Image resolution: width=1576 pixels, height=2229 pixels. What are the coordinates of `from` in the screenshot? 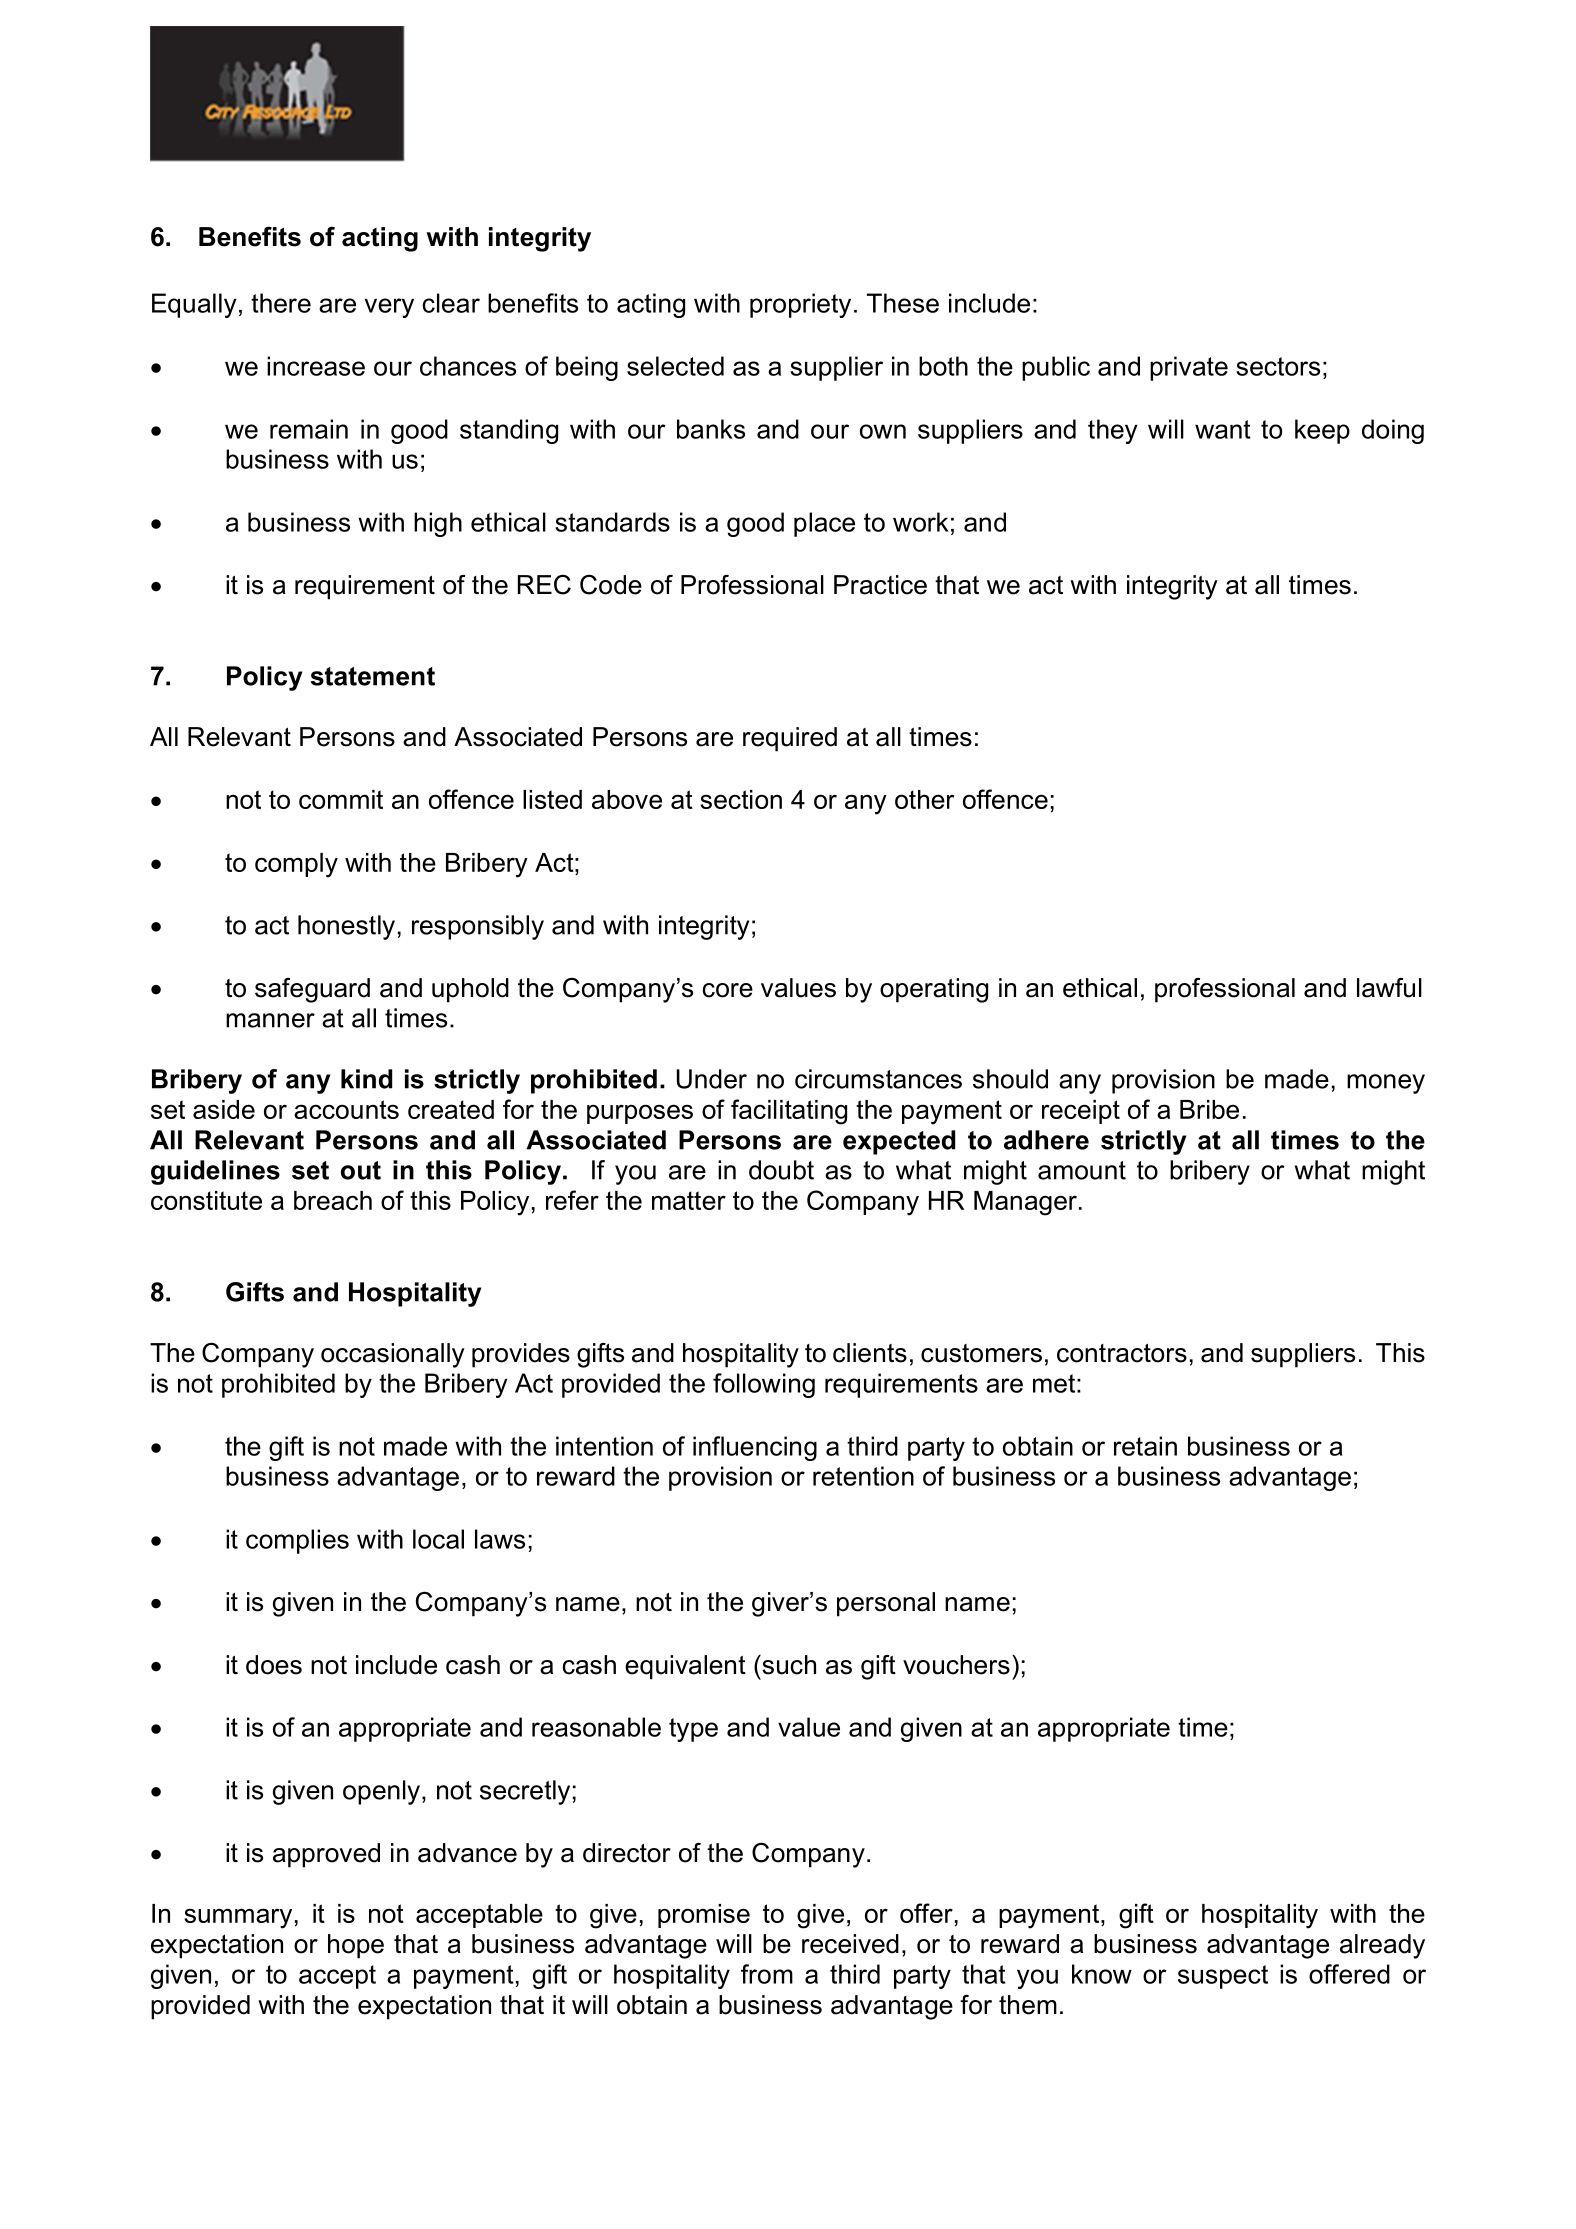 It's located at (767, 1974).
